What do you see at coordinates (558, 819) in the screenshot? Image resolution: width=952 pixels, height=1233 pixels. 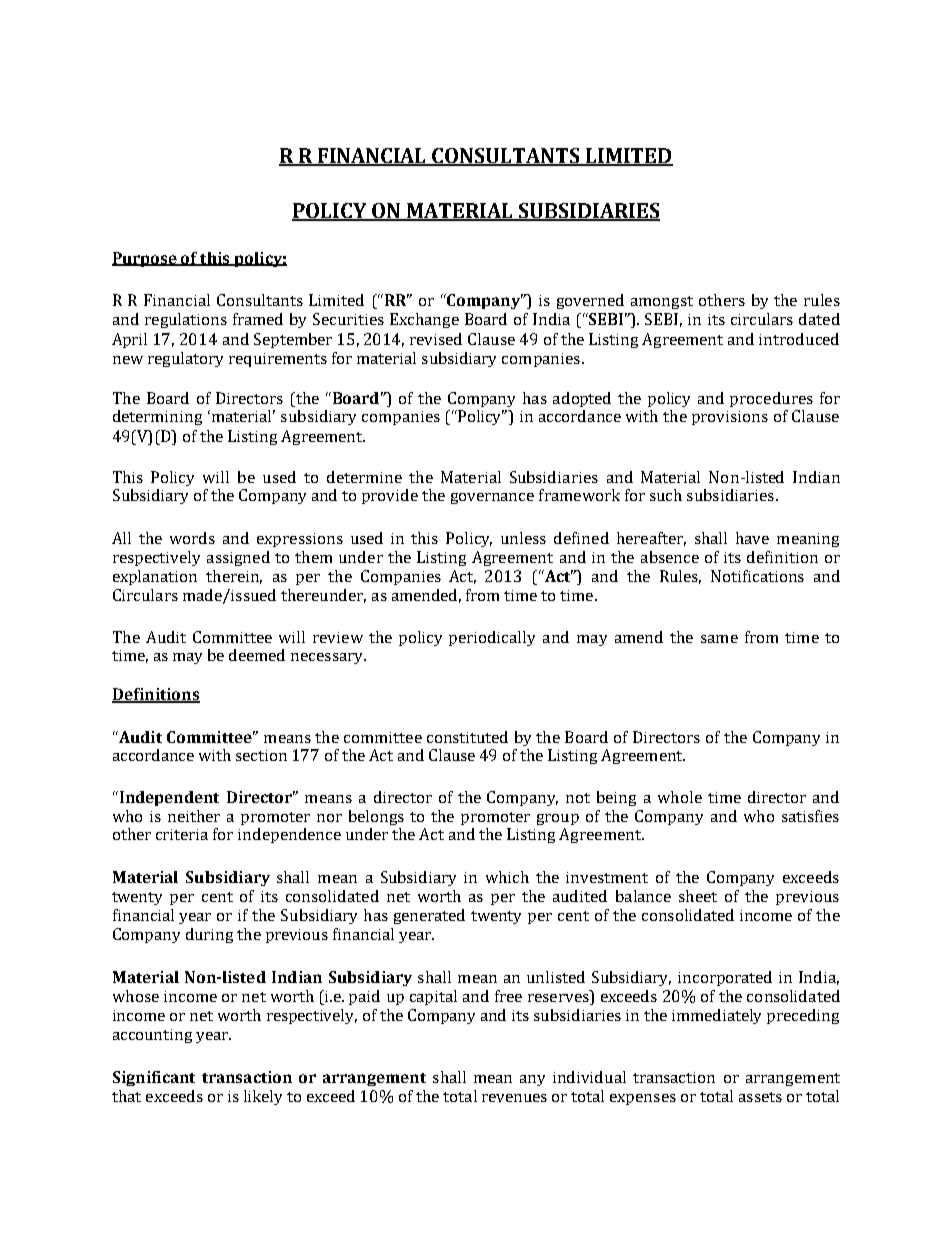 I see `group` at bounding box center [558, 819].
